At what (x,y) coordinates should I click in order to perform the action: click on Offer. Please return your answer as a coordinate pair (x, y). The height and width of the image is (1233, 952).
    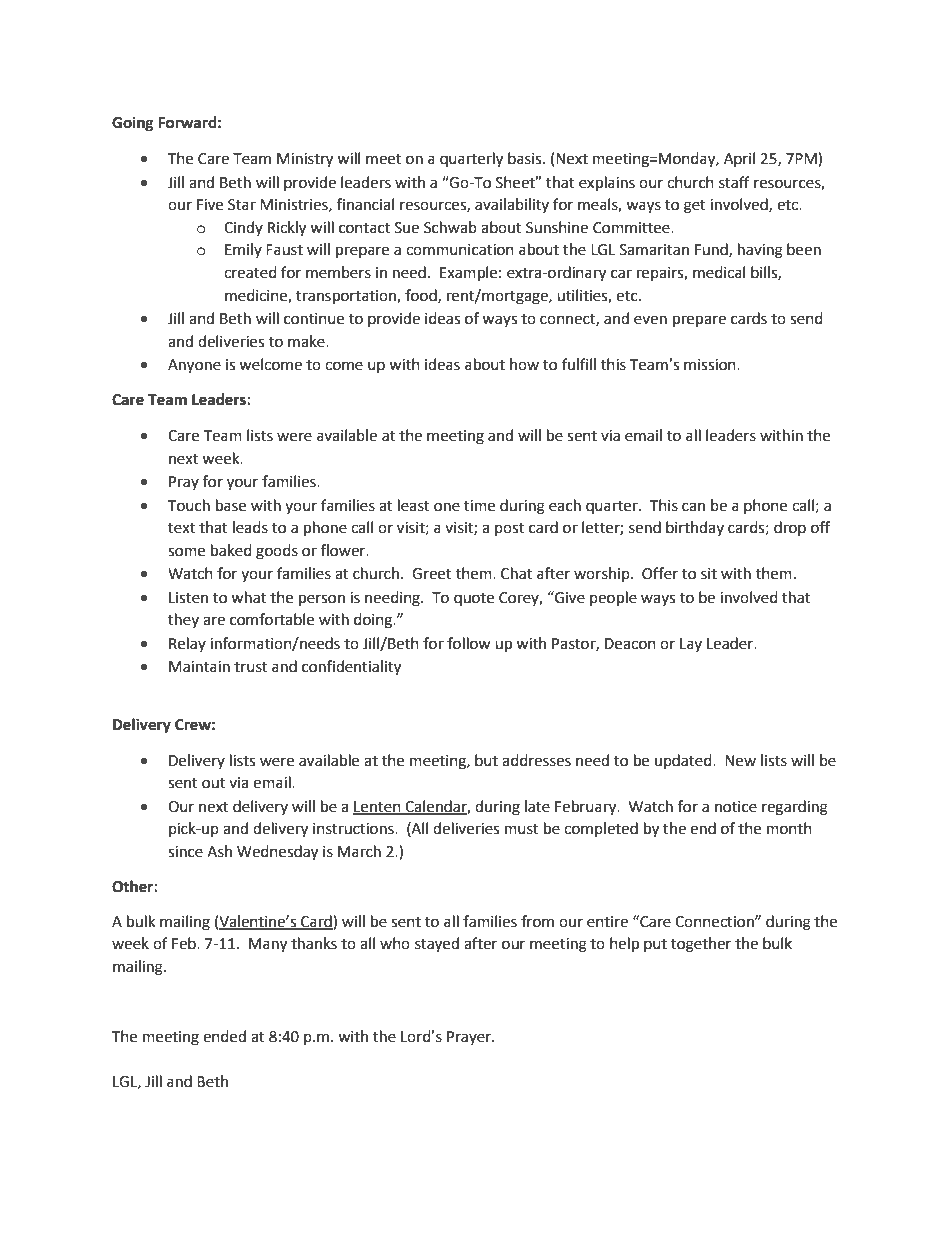
    Looking at the image, I should click on (660, 573).
